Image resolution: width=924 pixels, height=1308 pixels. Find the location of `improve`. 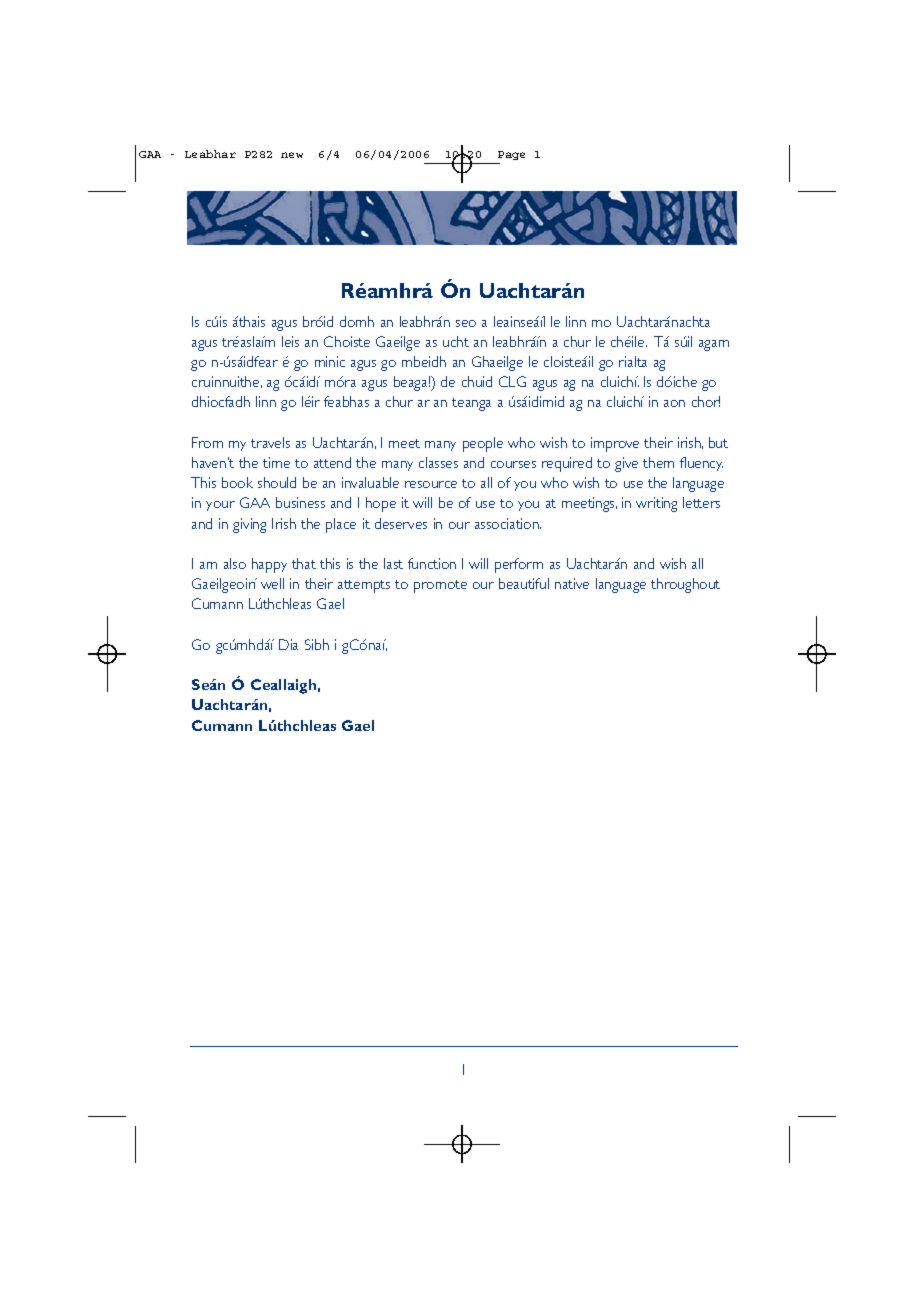

improve is located at coordinates (615, 444).
